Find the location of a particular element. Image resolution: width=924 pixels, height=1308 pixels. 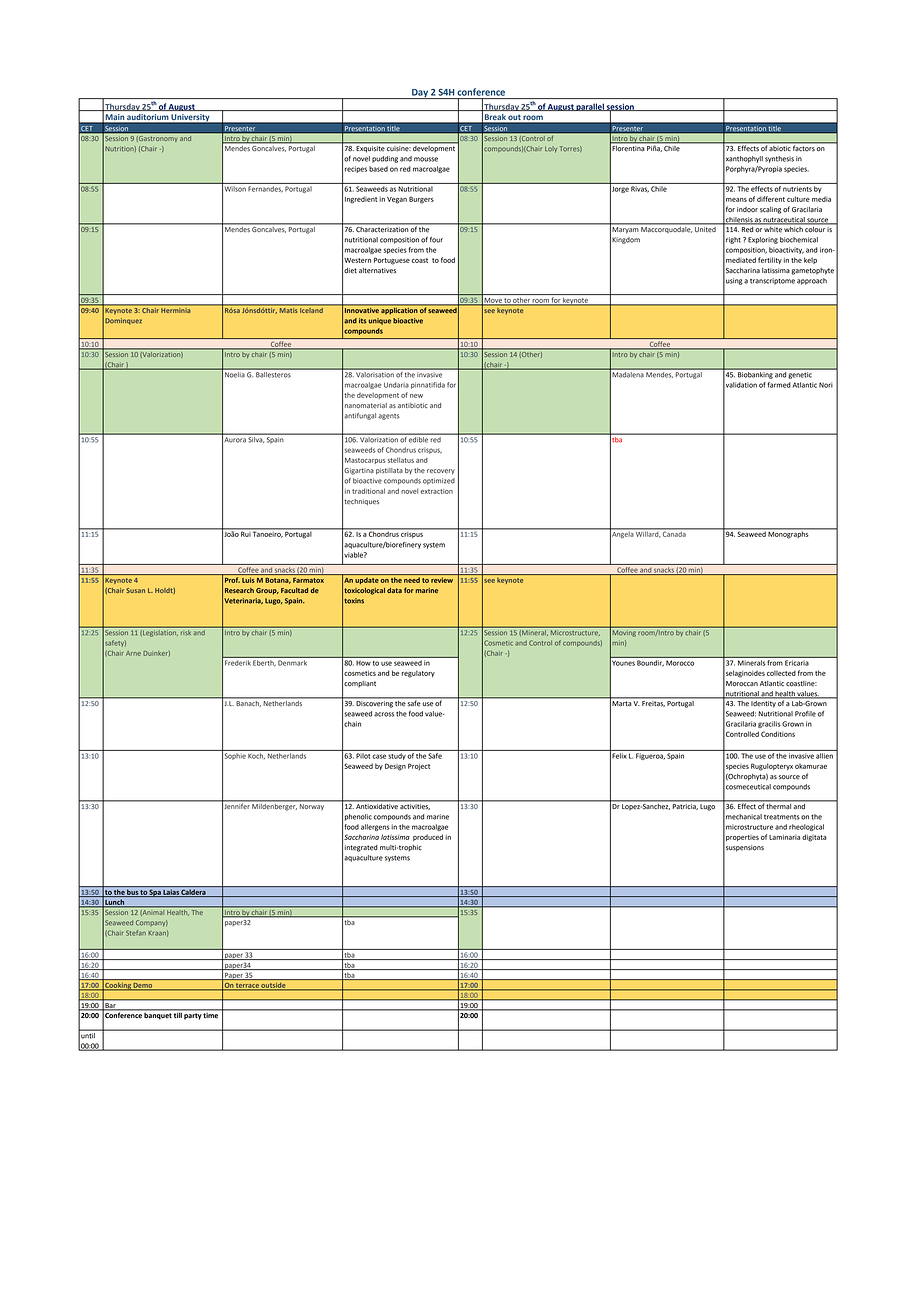

abiotic is located at coordinates (780, 147).
